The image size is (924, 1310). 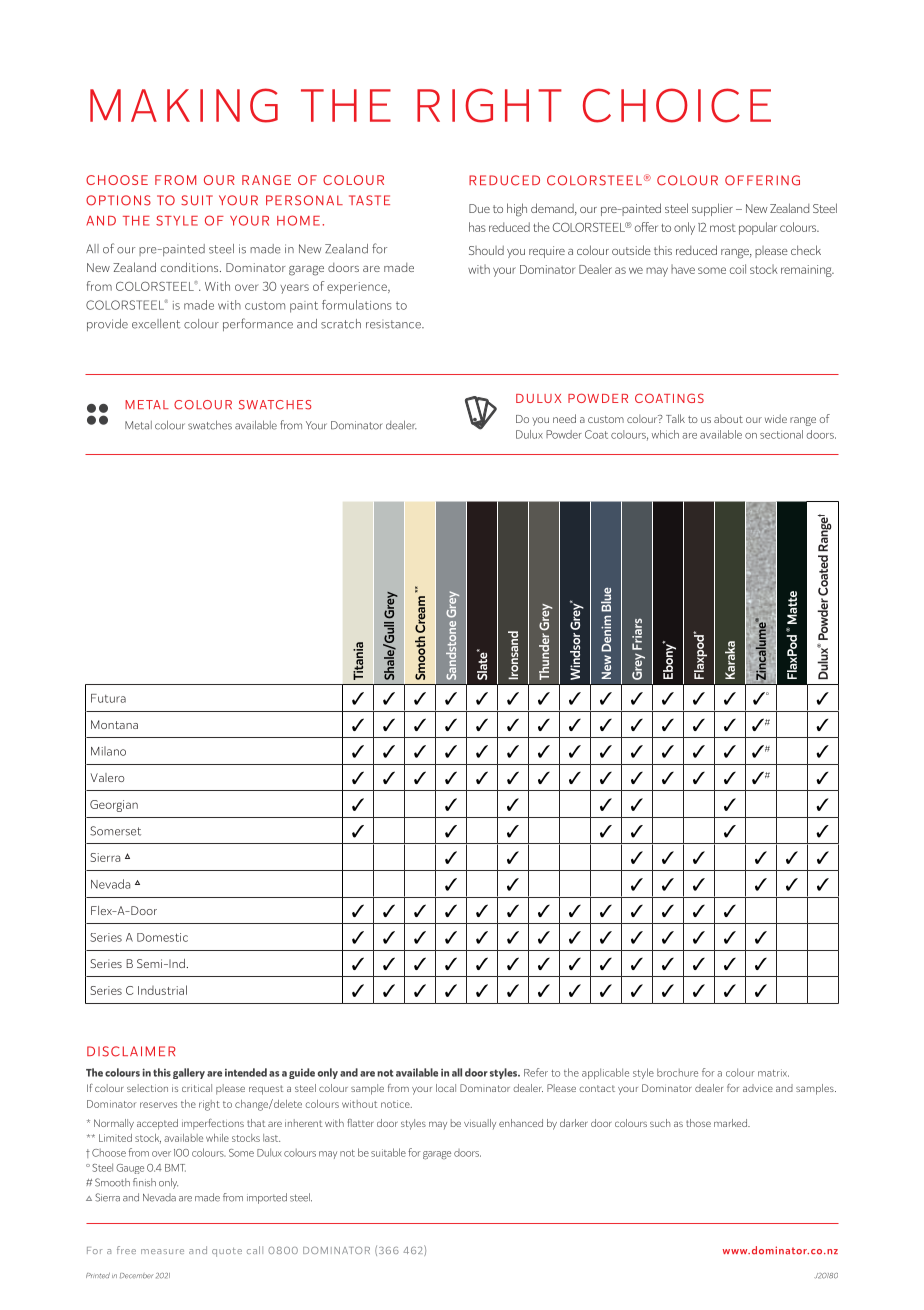 I want to click on Montana, so click(x=114, y=724).
